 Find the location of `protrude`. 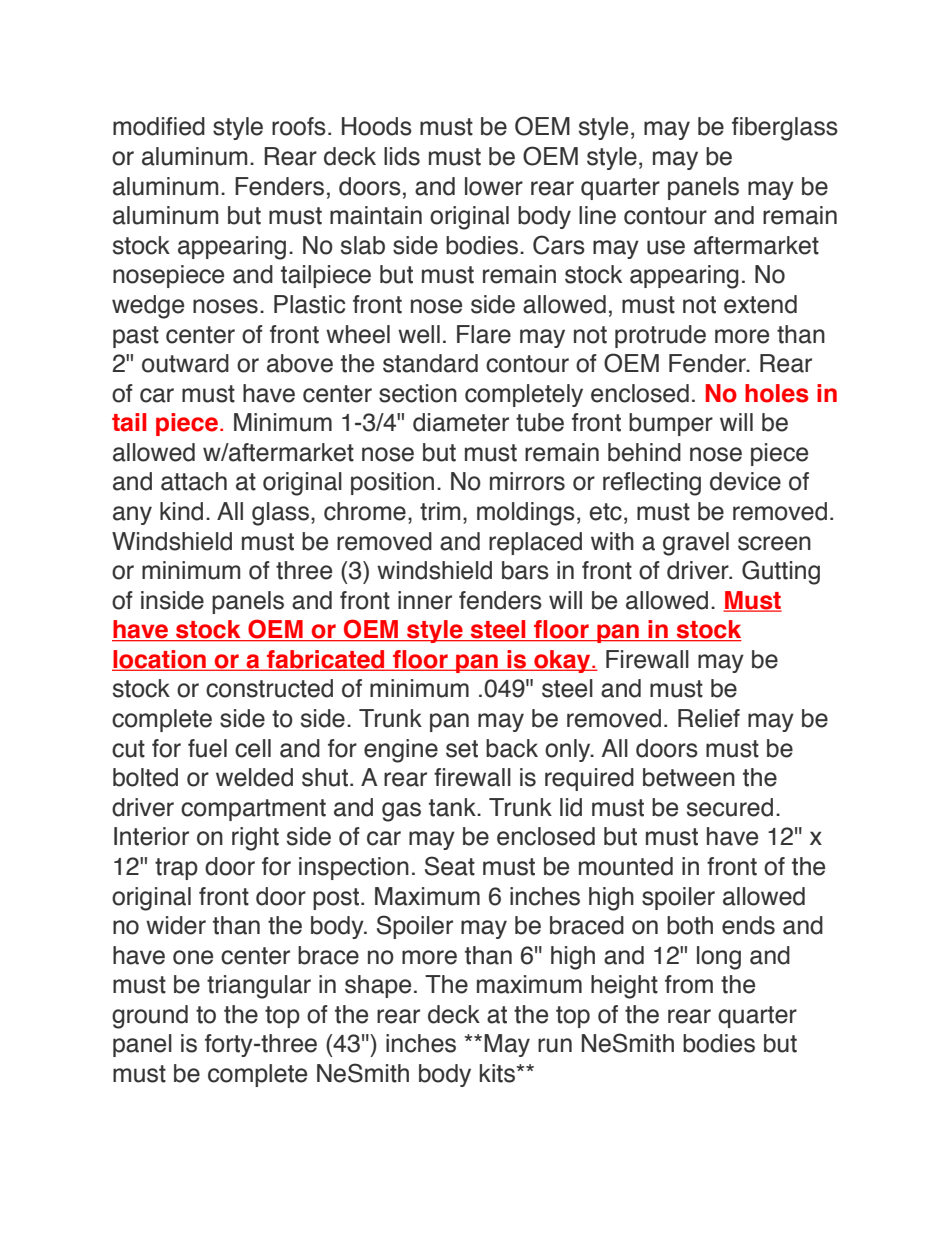

protrude is located at coordinates (660, 336).
